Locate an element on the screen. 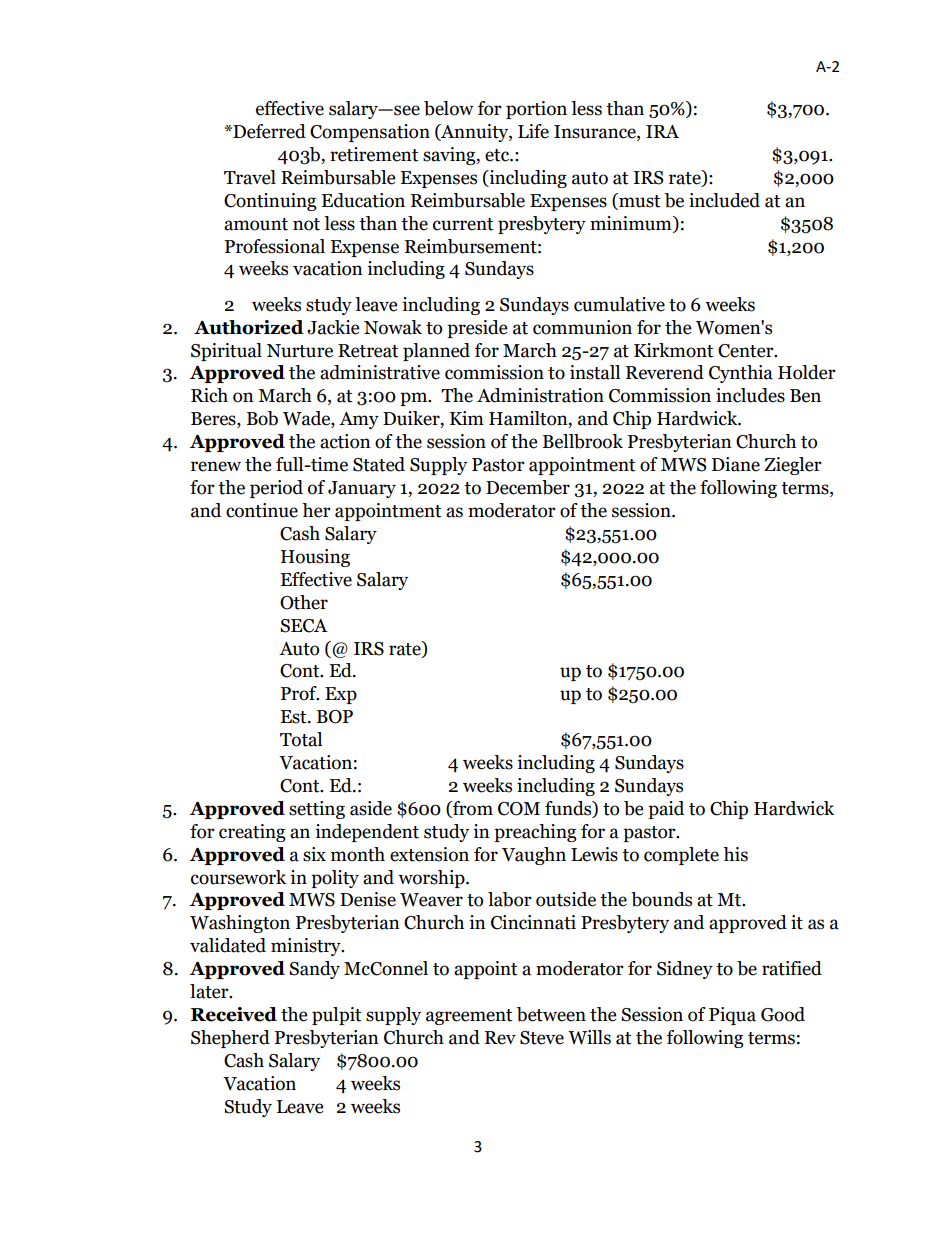 The height and width of the screenshot is (1233, 952). Life is located at coordinates (533, 131).
